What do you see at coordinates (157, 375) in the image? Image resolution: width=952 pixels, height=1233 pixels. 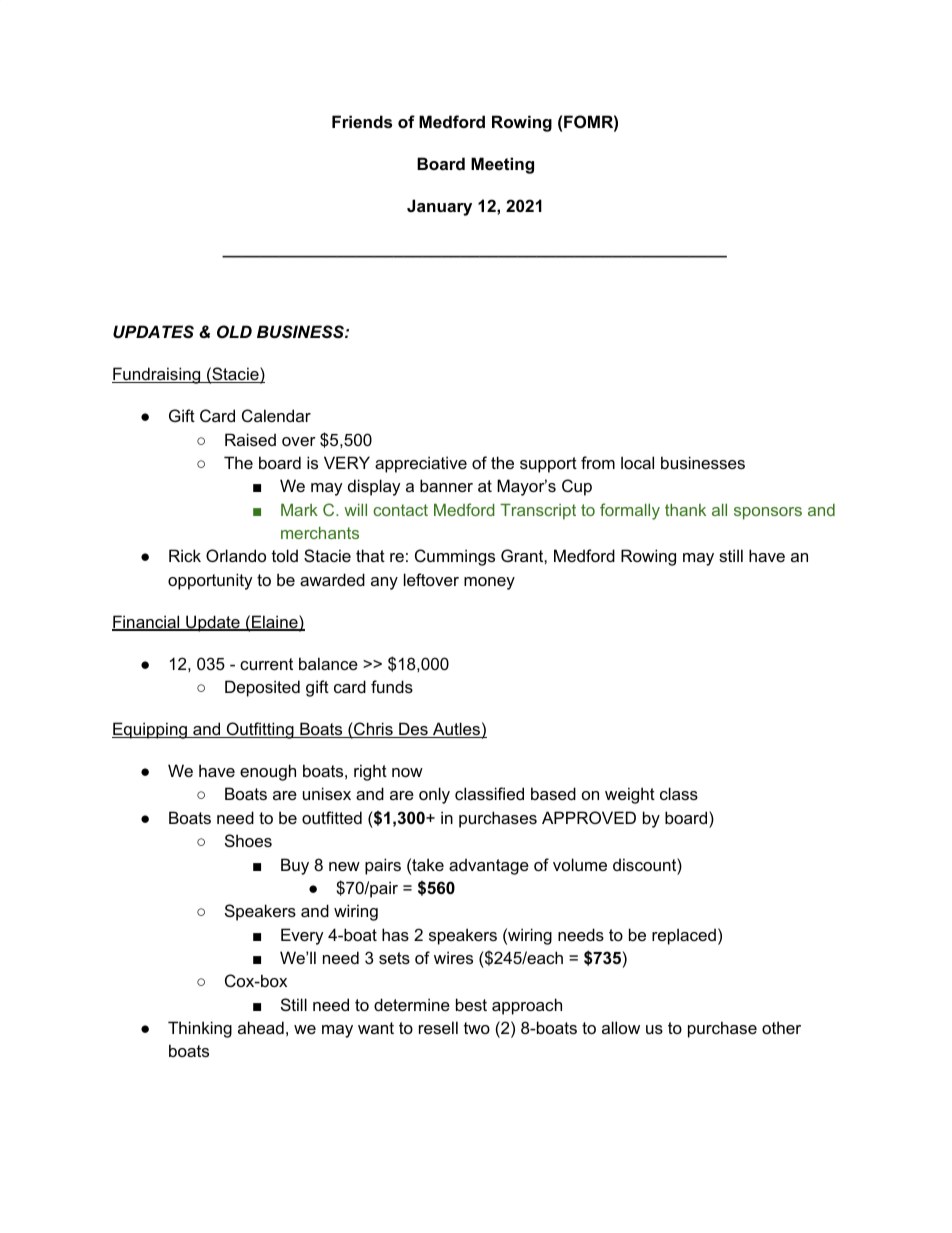 I see `Fundraising` at bounding box center [157, 375].
